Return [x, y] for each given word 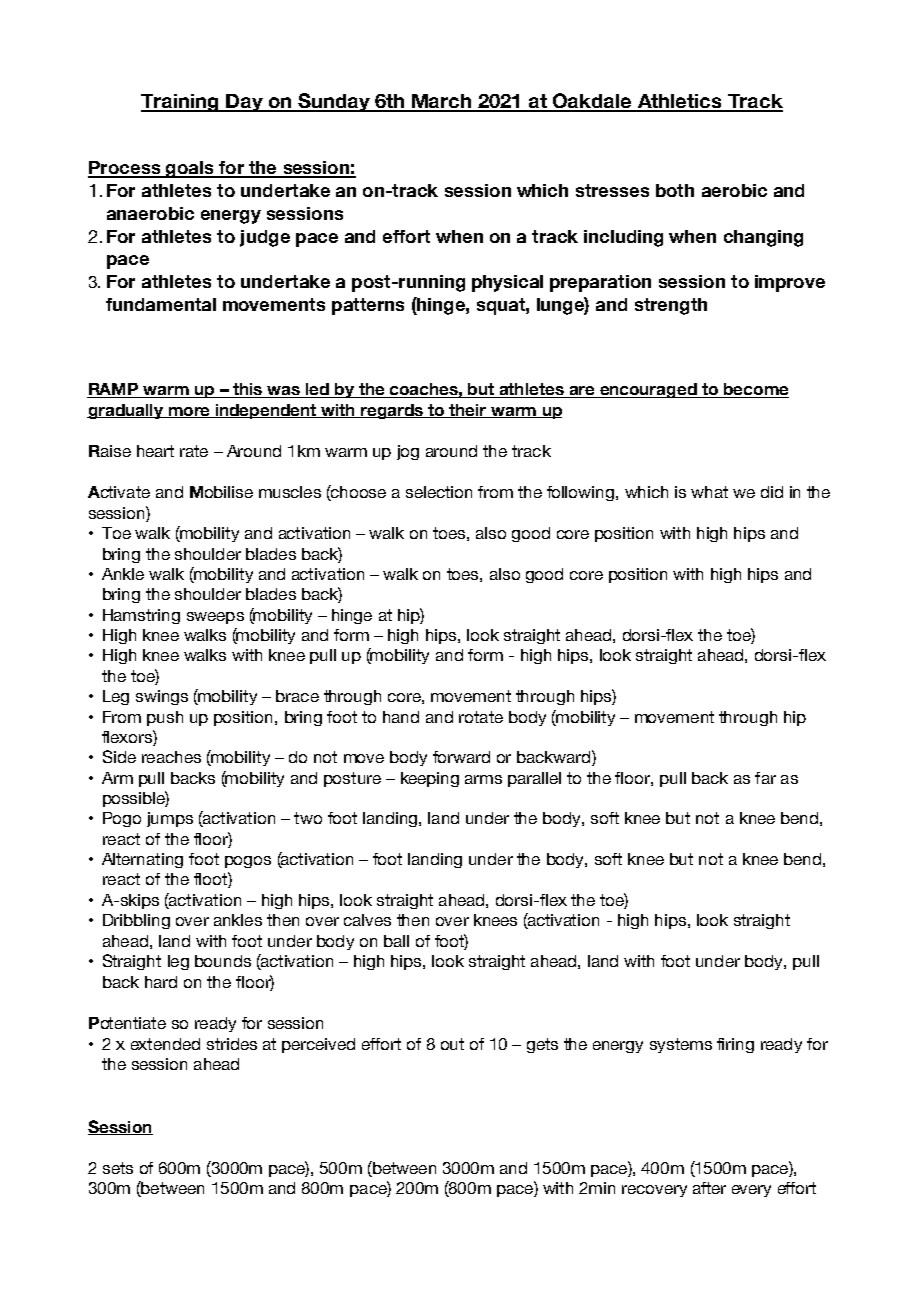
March [441, 102]
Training [181, 103]
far [765, 778]
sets [118, 1168]
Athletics [679, 102]
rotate [481, 717]
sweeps [215, 618]
